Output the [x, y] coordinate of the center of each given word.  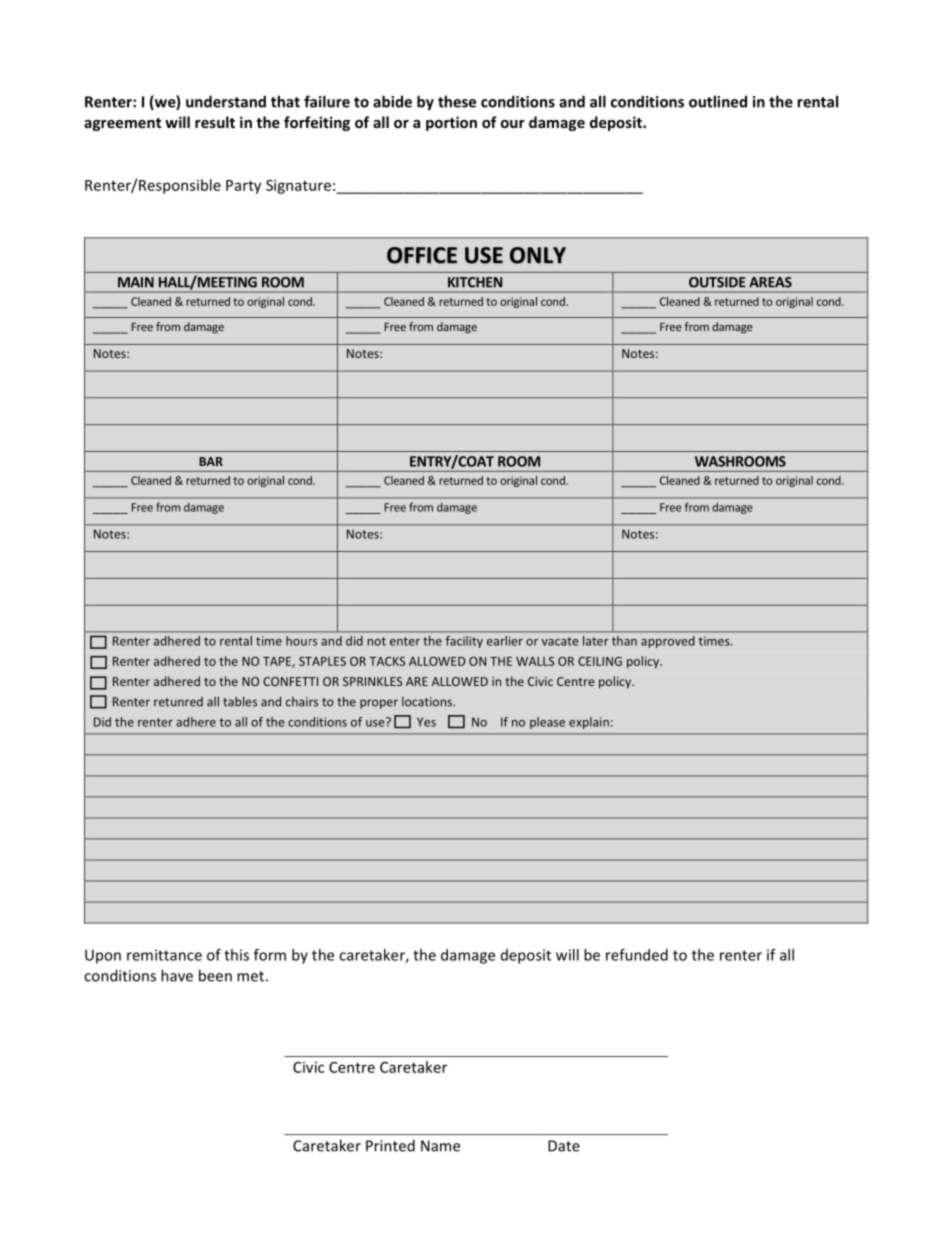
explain [589, 723]
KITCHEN [475, 282]
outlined [718, 101]
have [177, 975]
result [215, 122]
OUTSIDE [717, 282]
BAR [211, 461]
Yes [426, 722]
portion [451, 123]
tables [240, 701]
